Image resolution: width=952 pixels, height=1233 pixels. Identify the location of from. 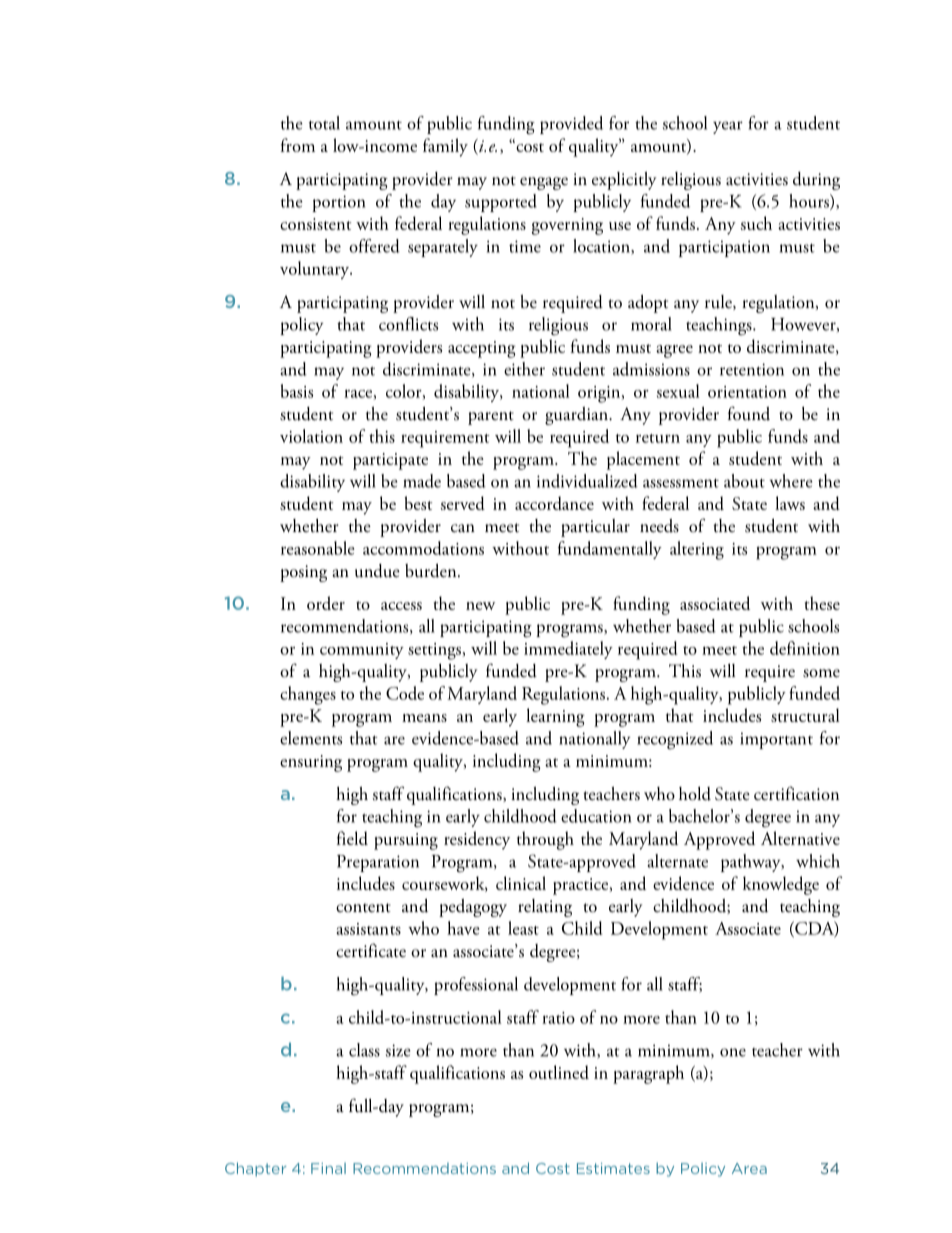
(298, 145).
